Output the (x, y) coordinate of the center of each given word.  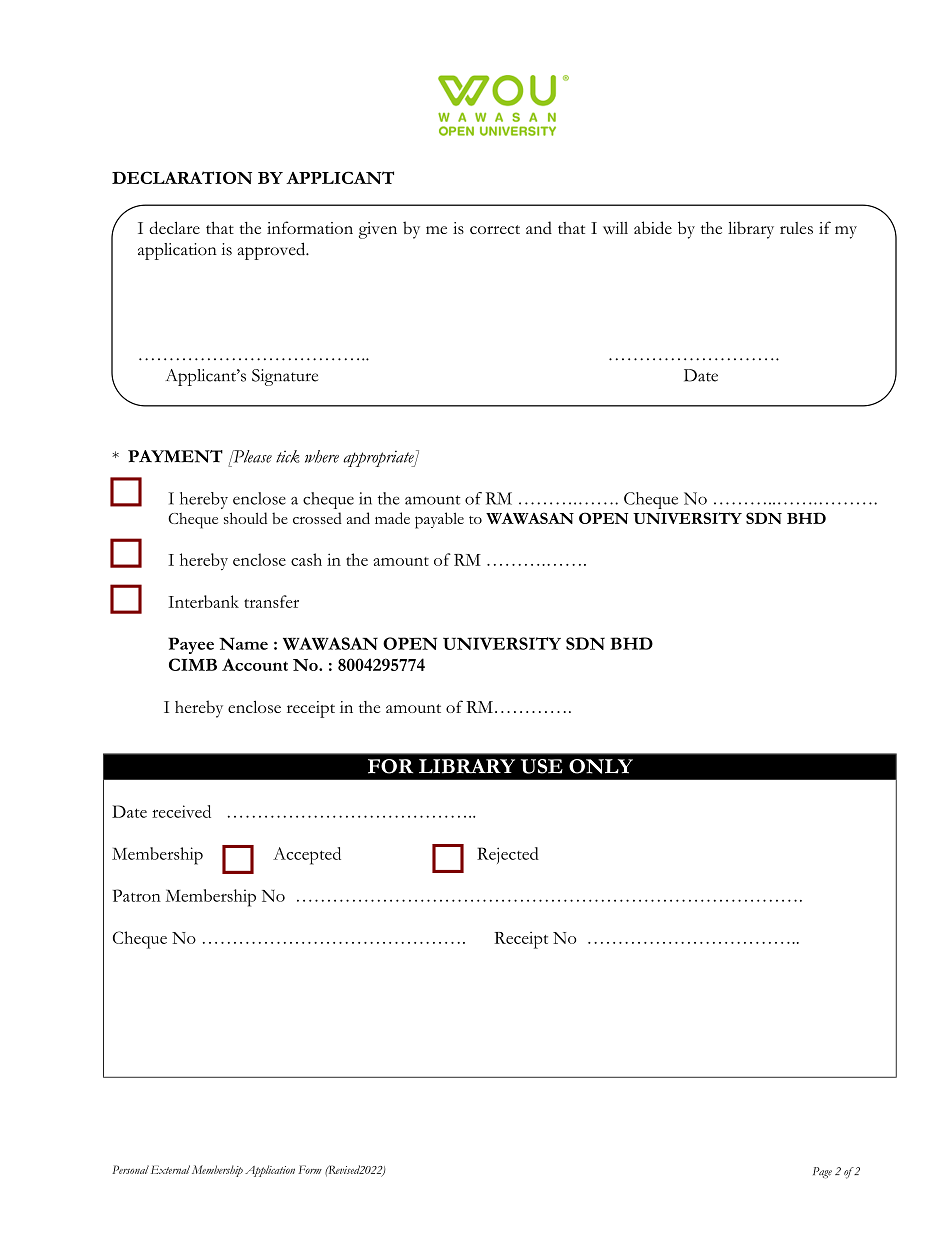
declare (174, 227)
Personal (130, 1169)
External (170, 1169)
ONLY (601, 766)
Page (822, 1173)
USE (542, 766)
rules (796, 228)
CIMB (193, 664)
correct (495, 229)
